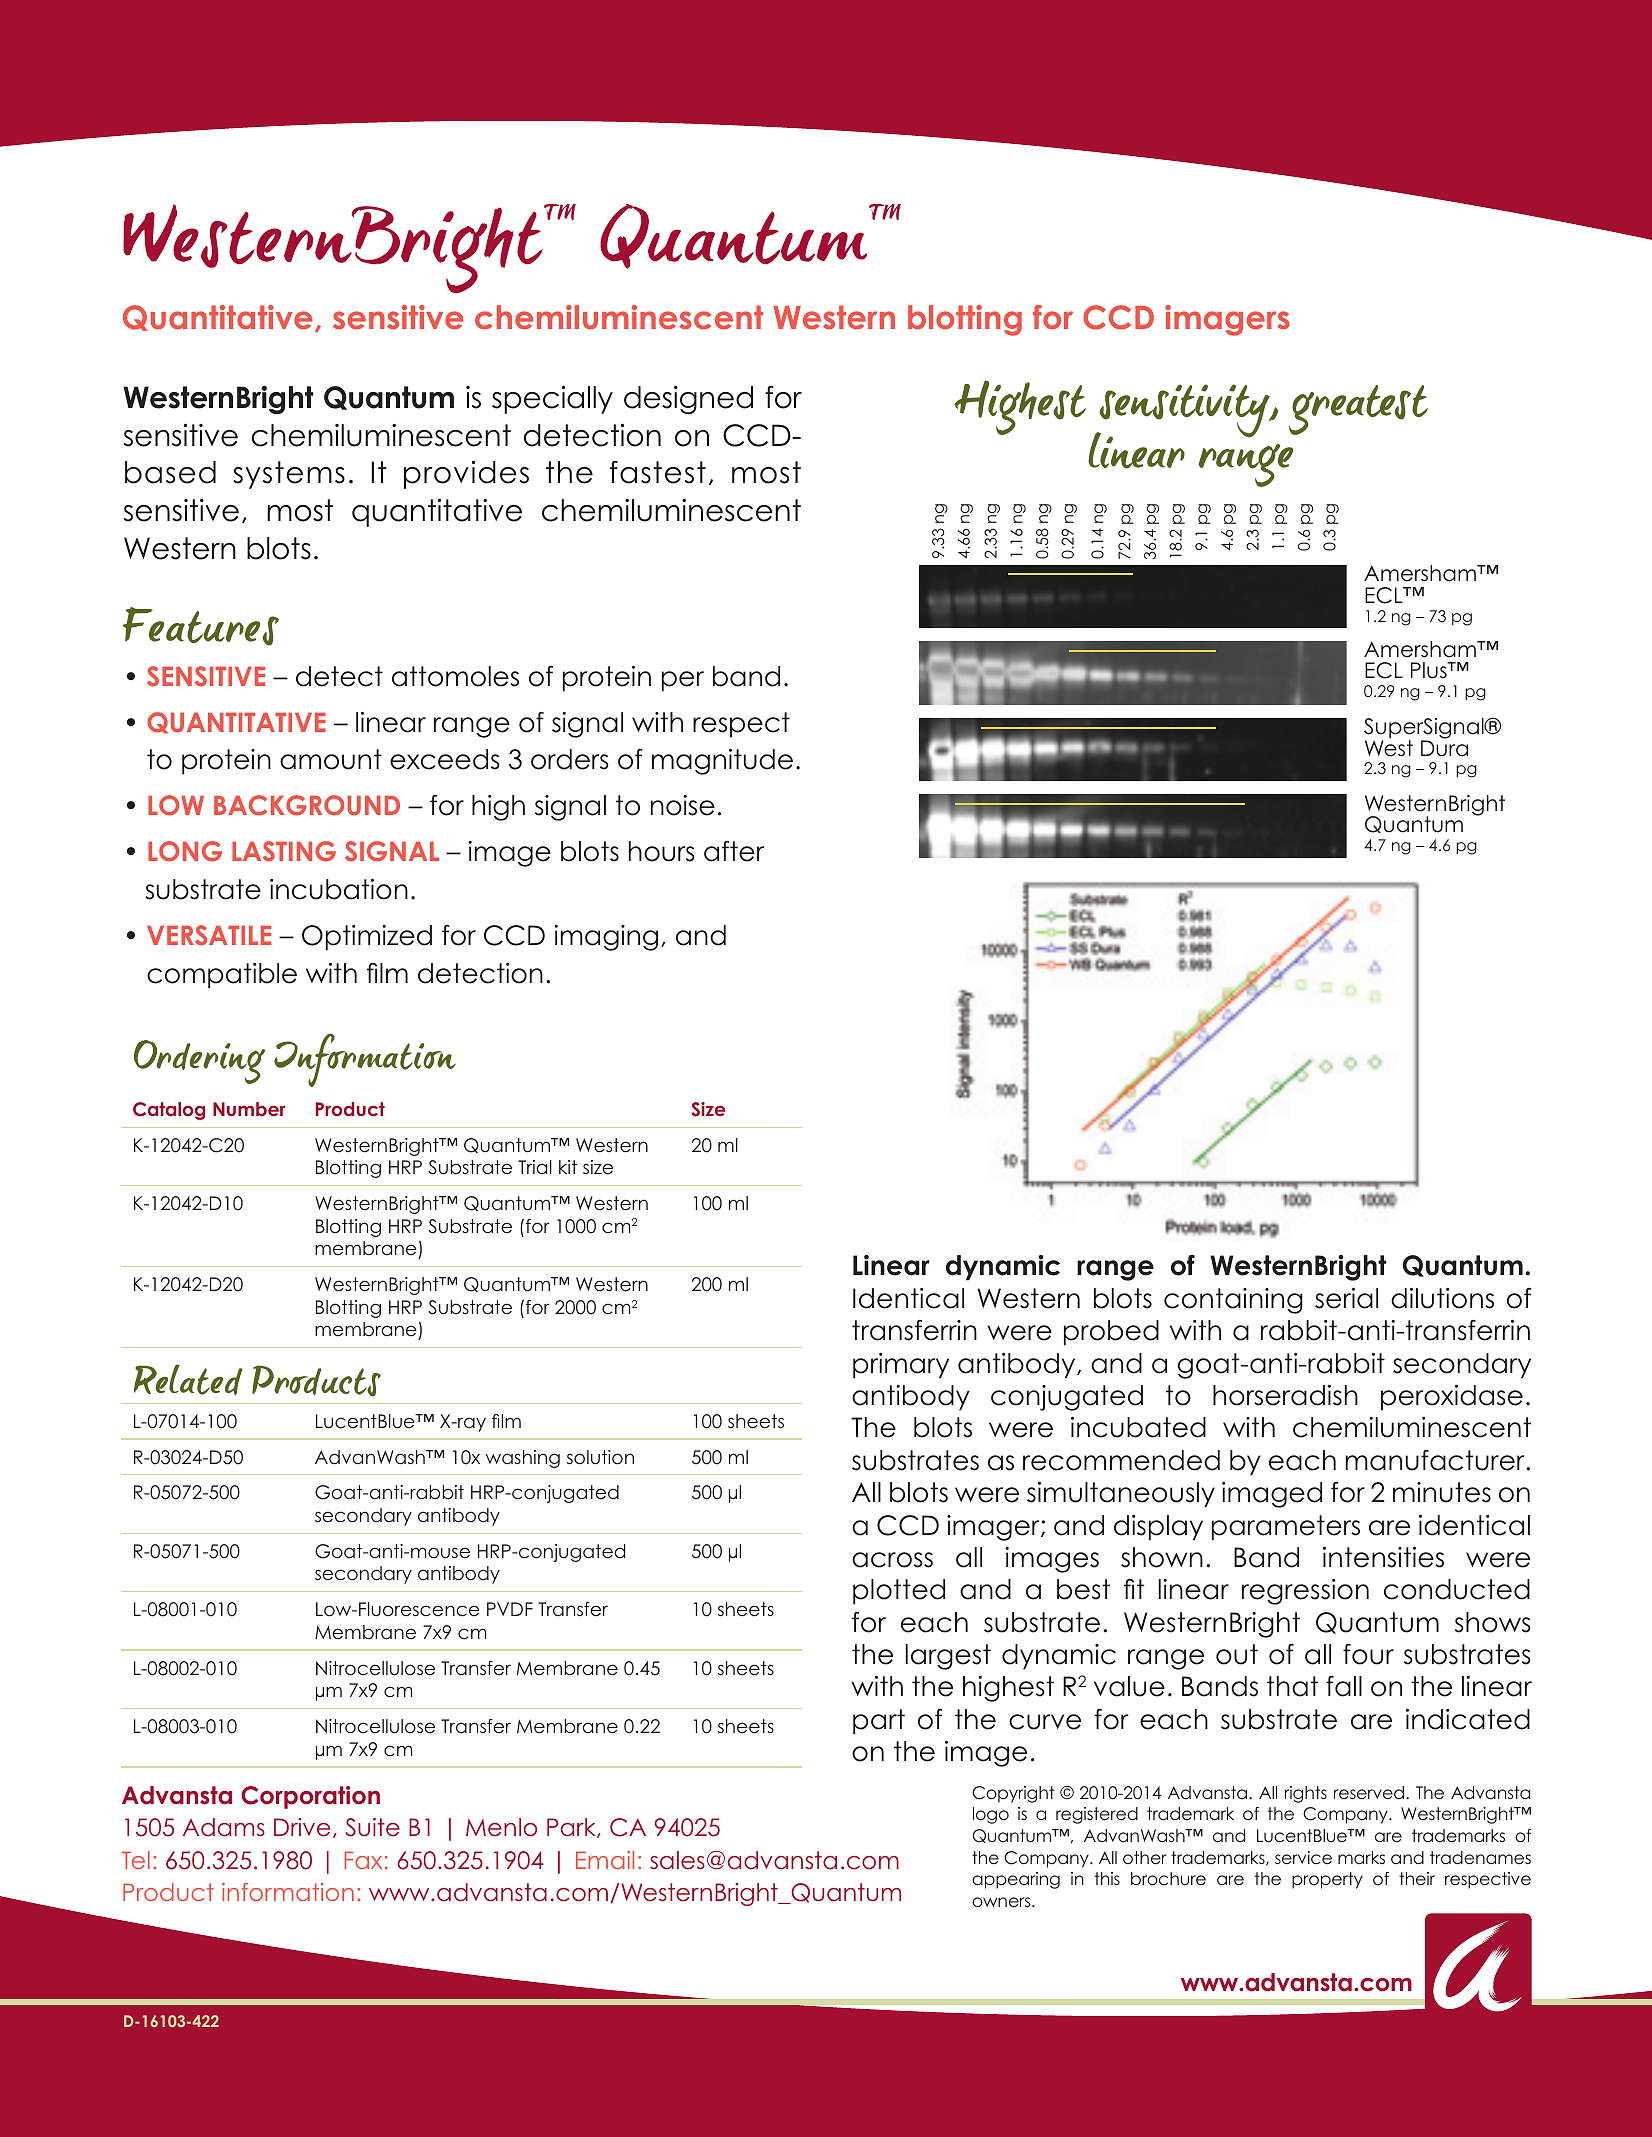 The height and width of the screenshot is (2137, 1652). What do you see at coordinates (734, 851) in the screenshot?
I see `after` at bounding box center [734, 851].
